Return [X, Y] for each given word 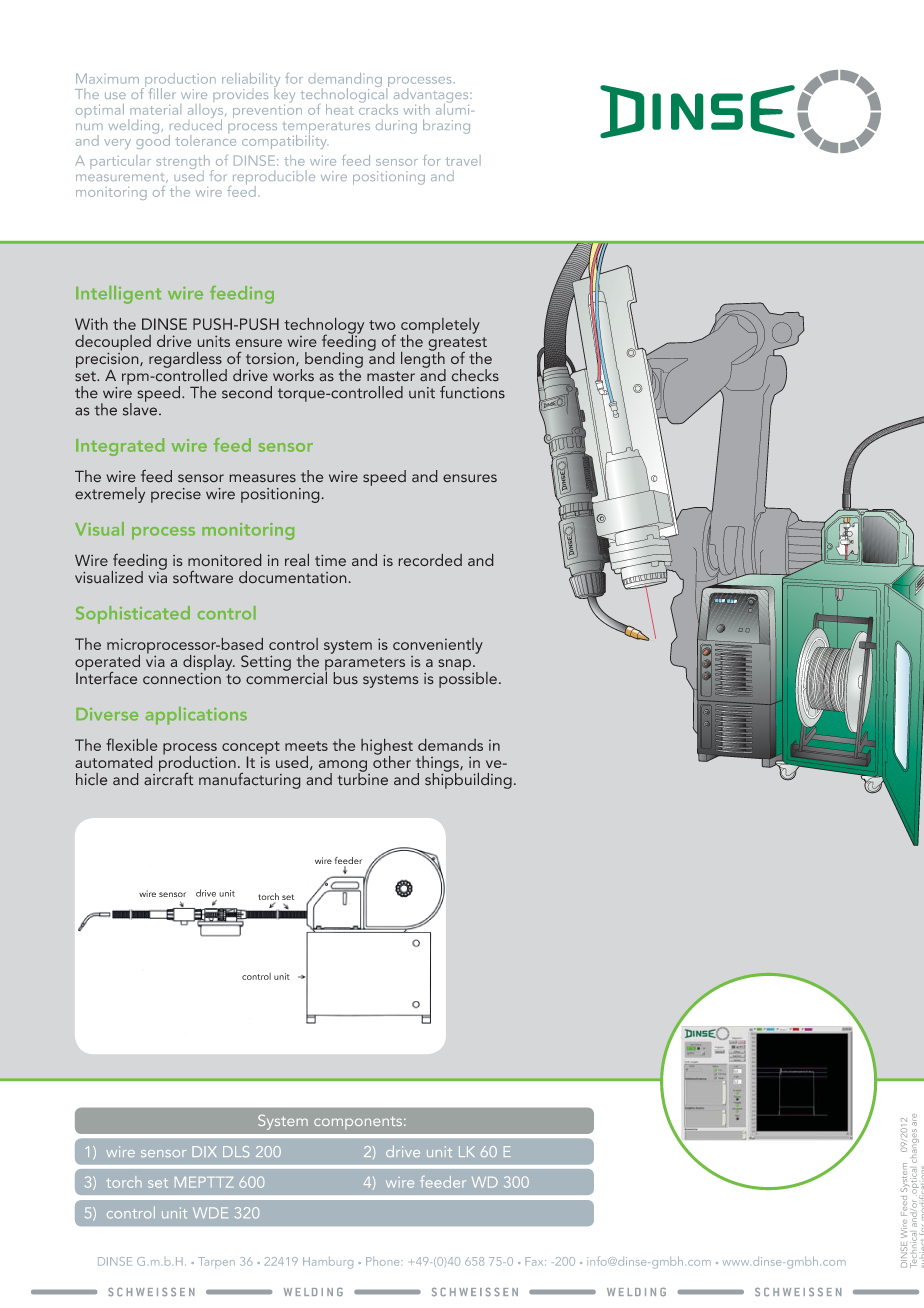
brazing [446, 126]
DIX [204, 1151]
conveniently [438, 646]
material [155, 109]
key [284, 94]
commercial [286, 676]
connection [182, 677]
